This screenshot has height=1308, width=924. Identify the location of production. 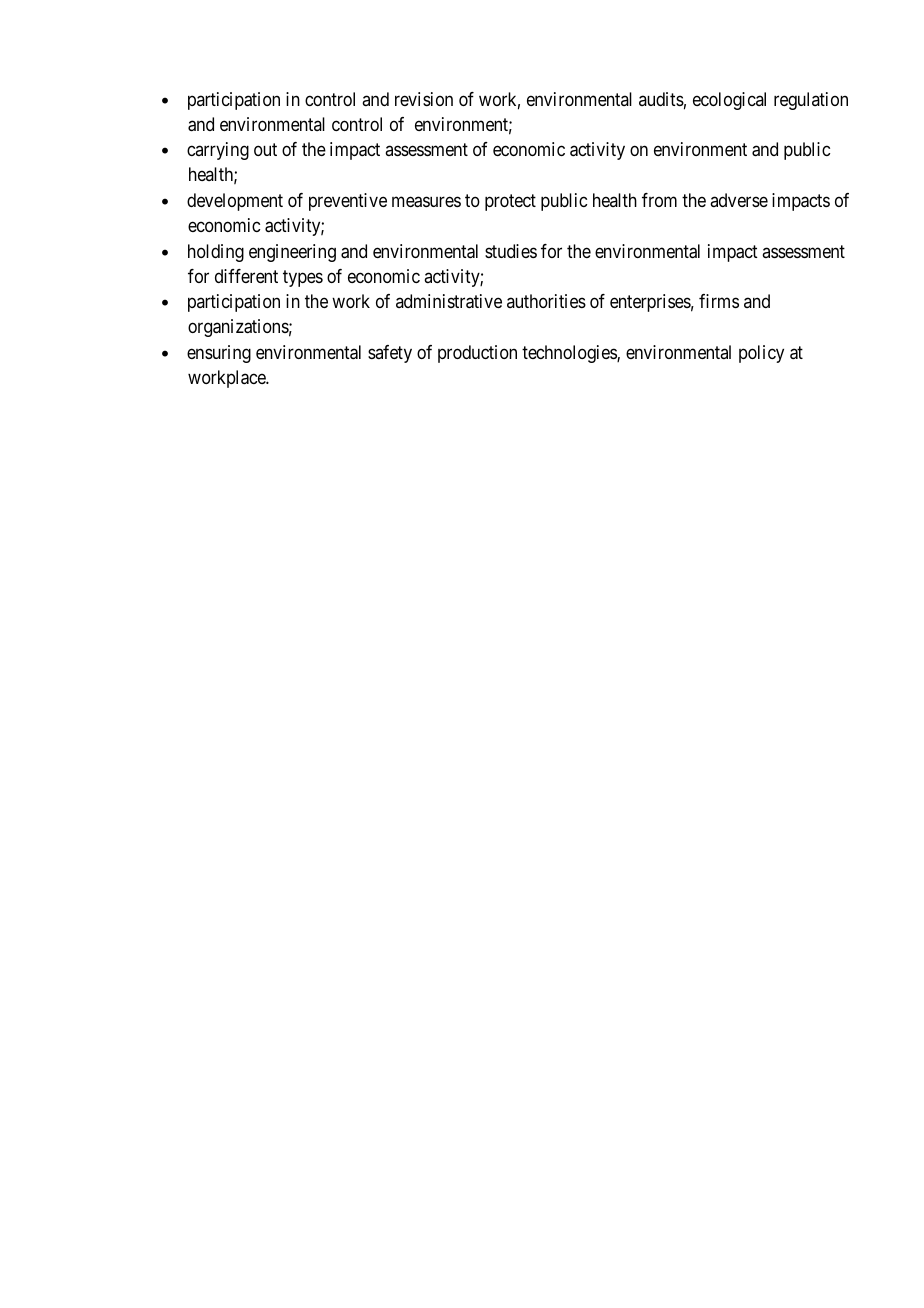
(477, 354).
